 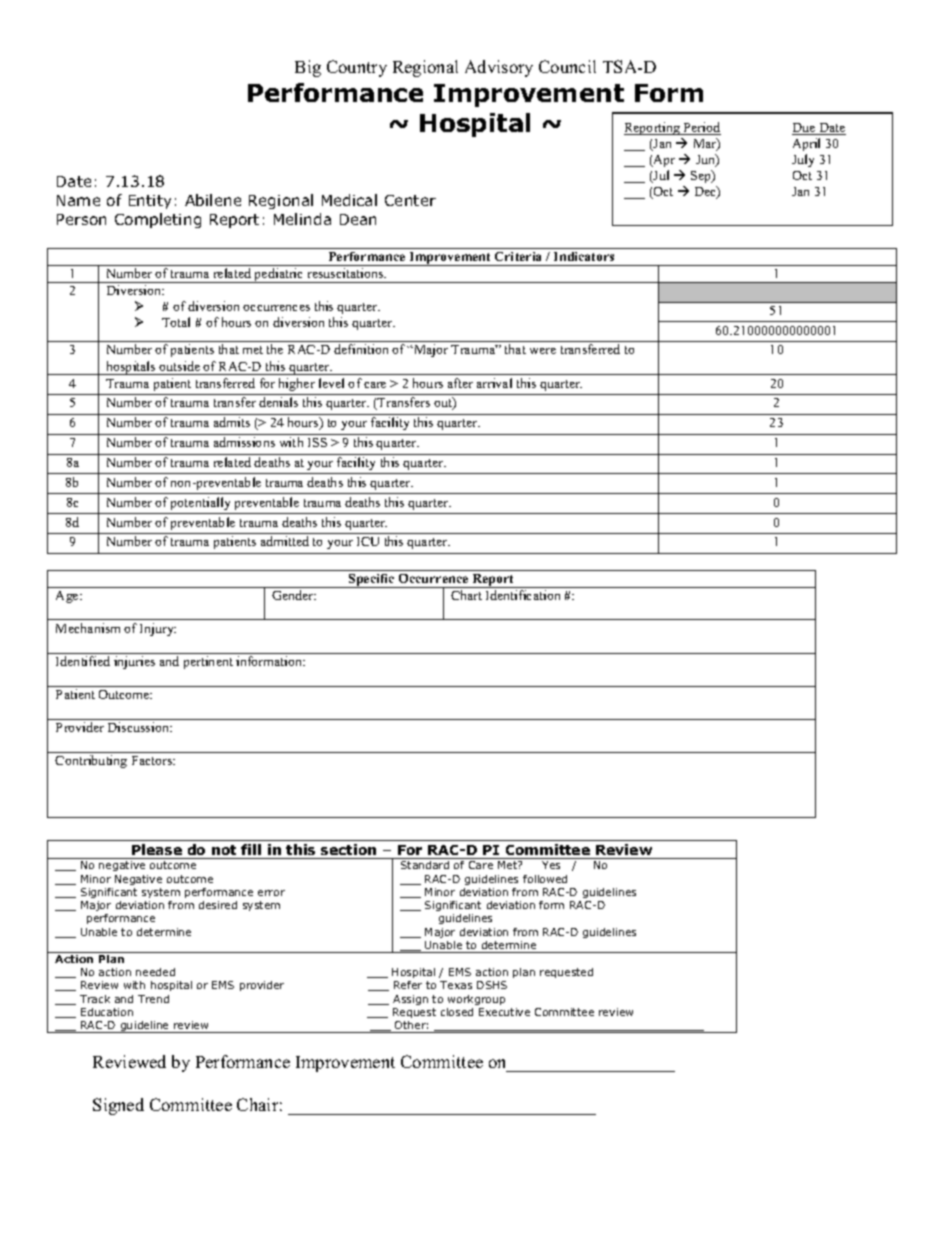 I want to click on Period, so click(x=701, y=128).
